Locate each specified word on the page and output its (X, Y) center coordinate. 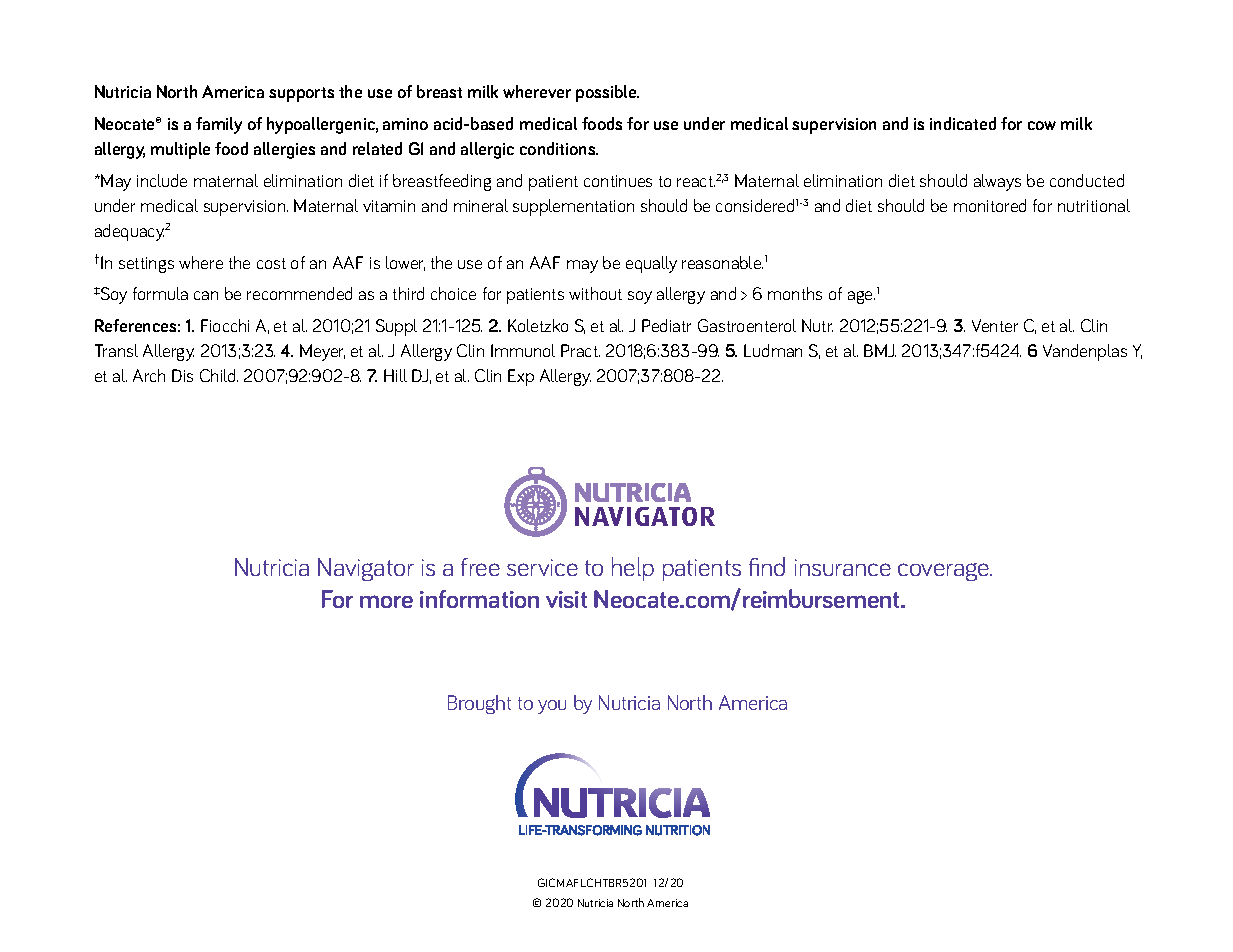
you (552, 707)
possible (607, 93)
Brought (479, 704)
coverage (945, 572)
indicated (963, 123)
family (219, 125)
